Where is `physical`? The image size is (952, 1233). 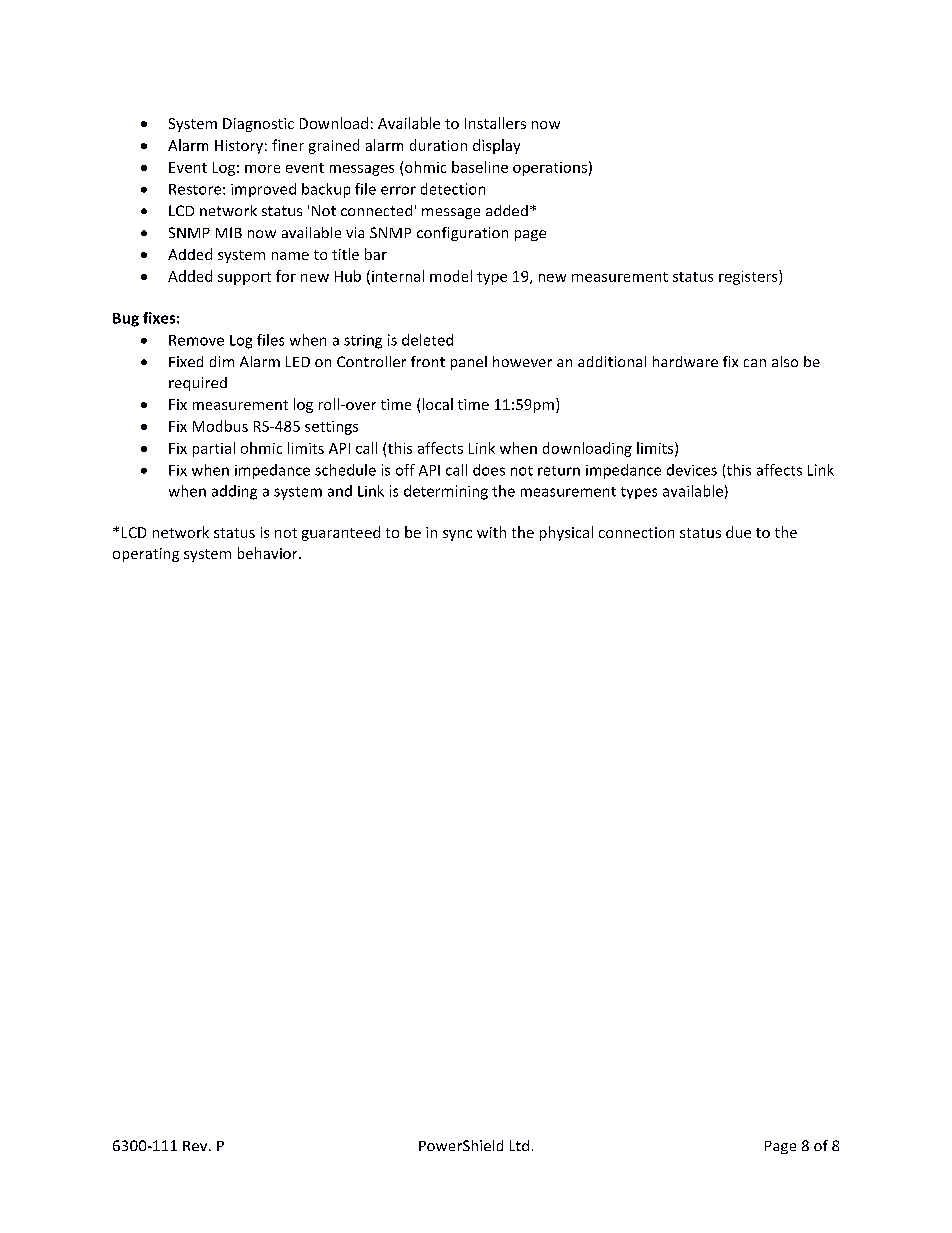
physical is located at coordinates (566, 533).
